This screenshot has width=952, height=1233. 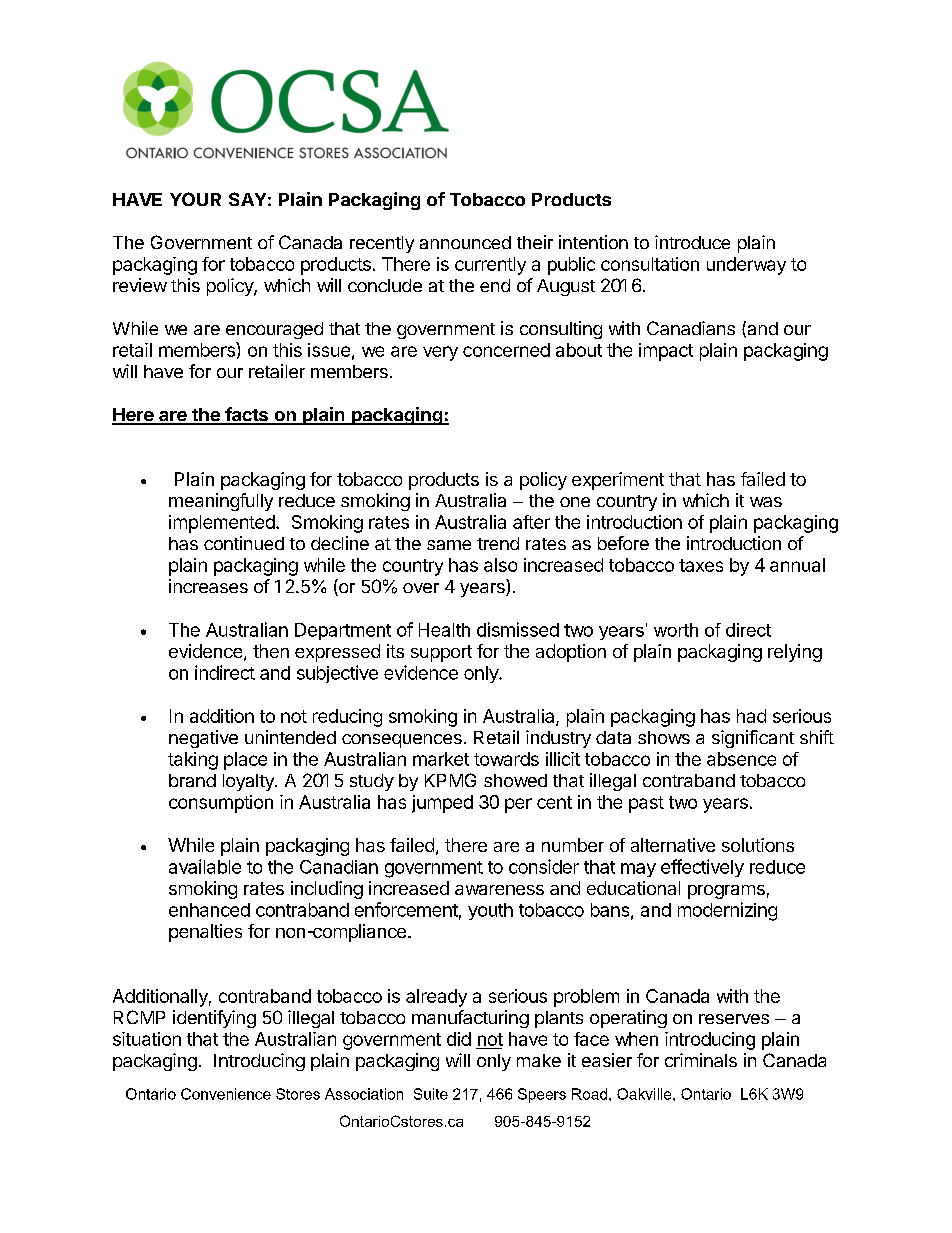 What do you see at coordinates (666, 352) in the screenshot?
I see `impact` at bounding box center [666, 352].
